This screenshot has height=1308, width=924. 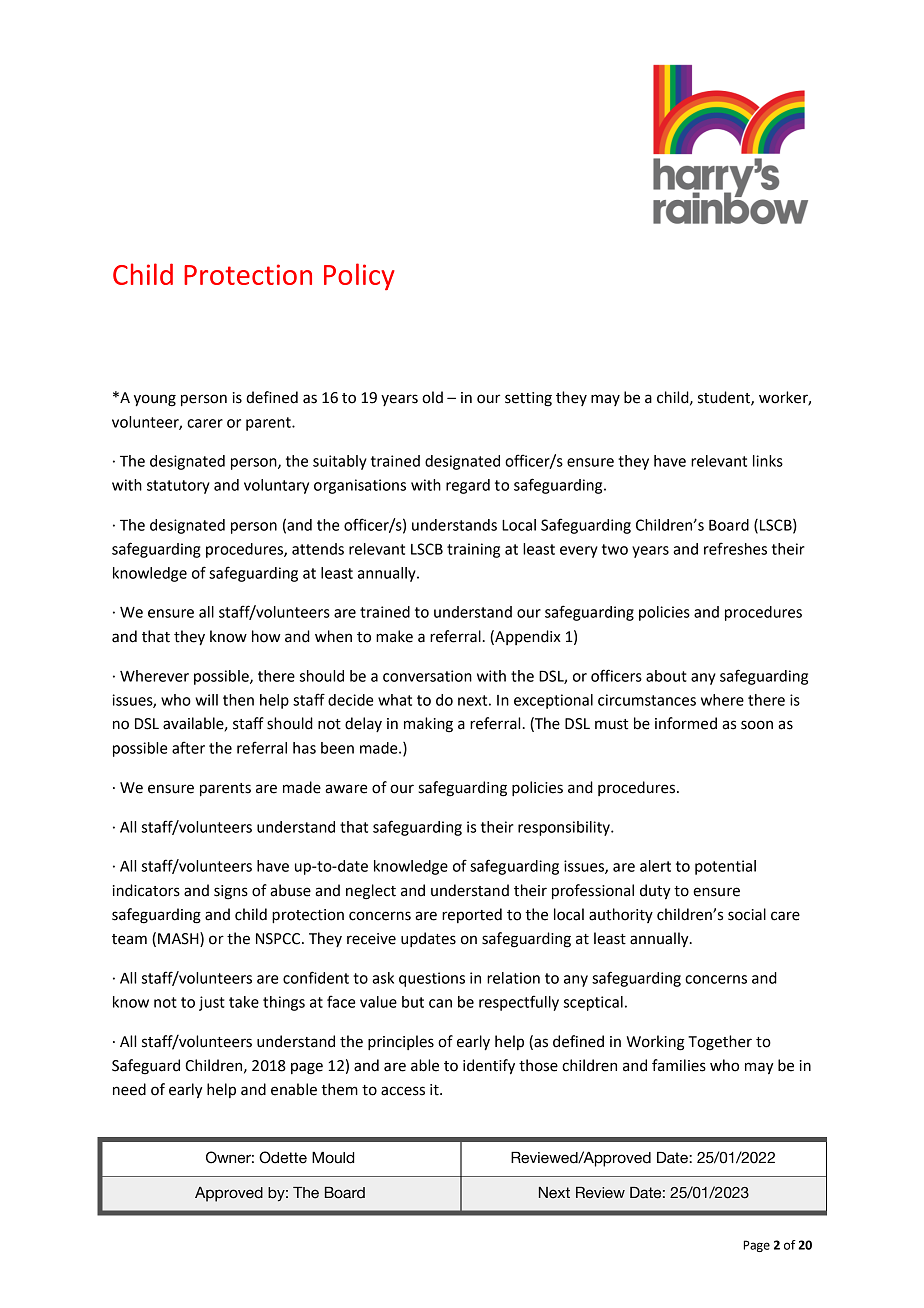 What do you see at coordinates (231, 892) in the screenshot?
I see `signs` at bounding box center [231, 892].
